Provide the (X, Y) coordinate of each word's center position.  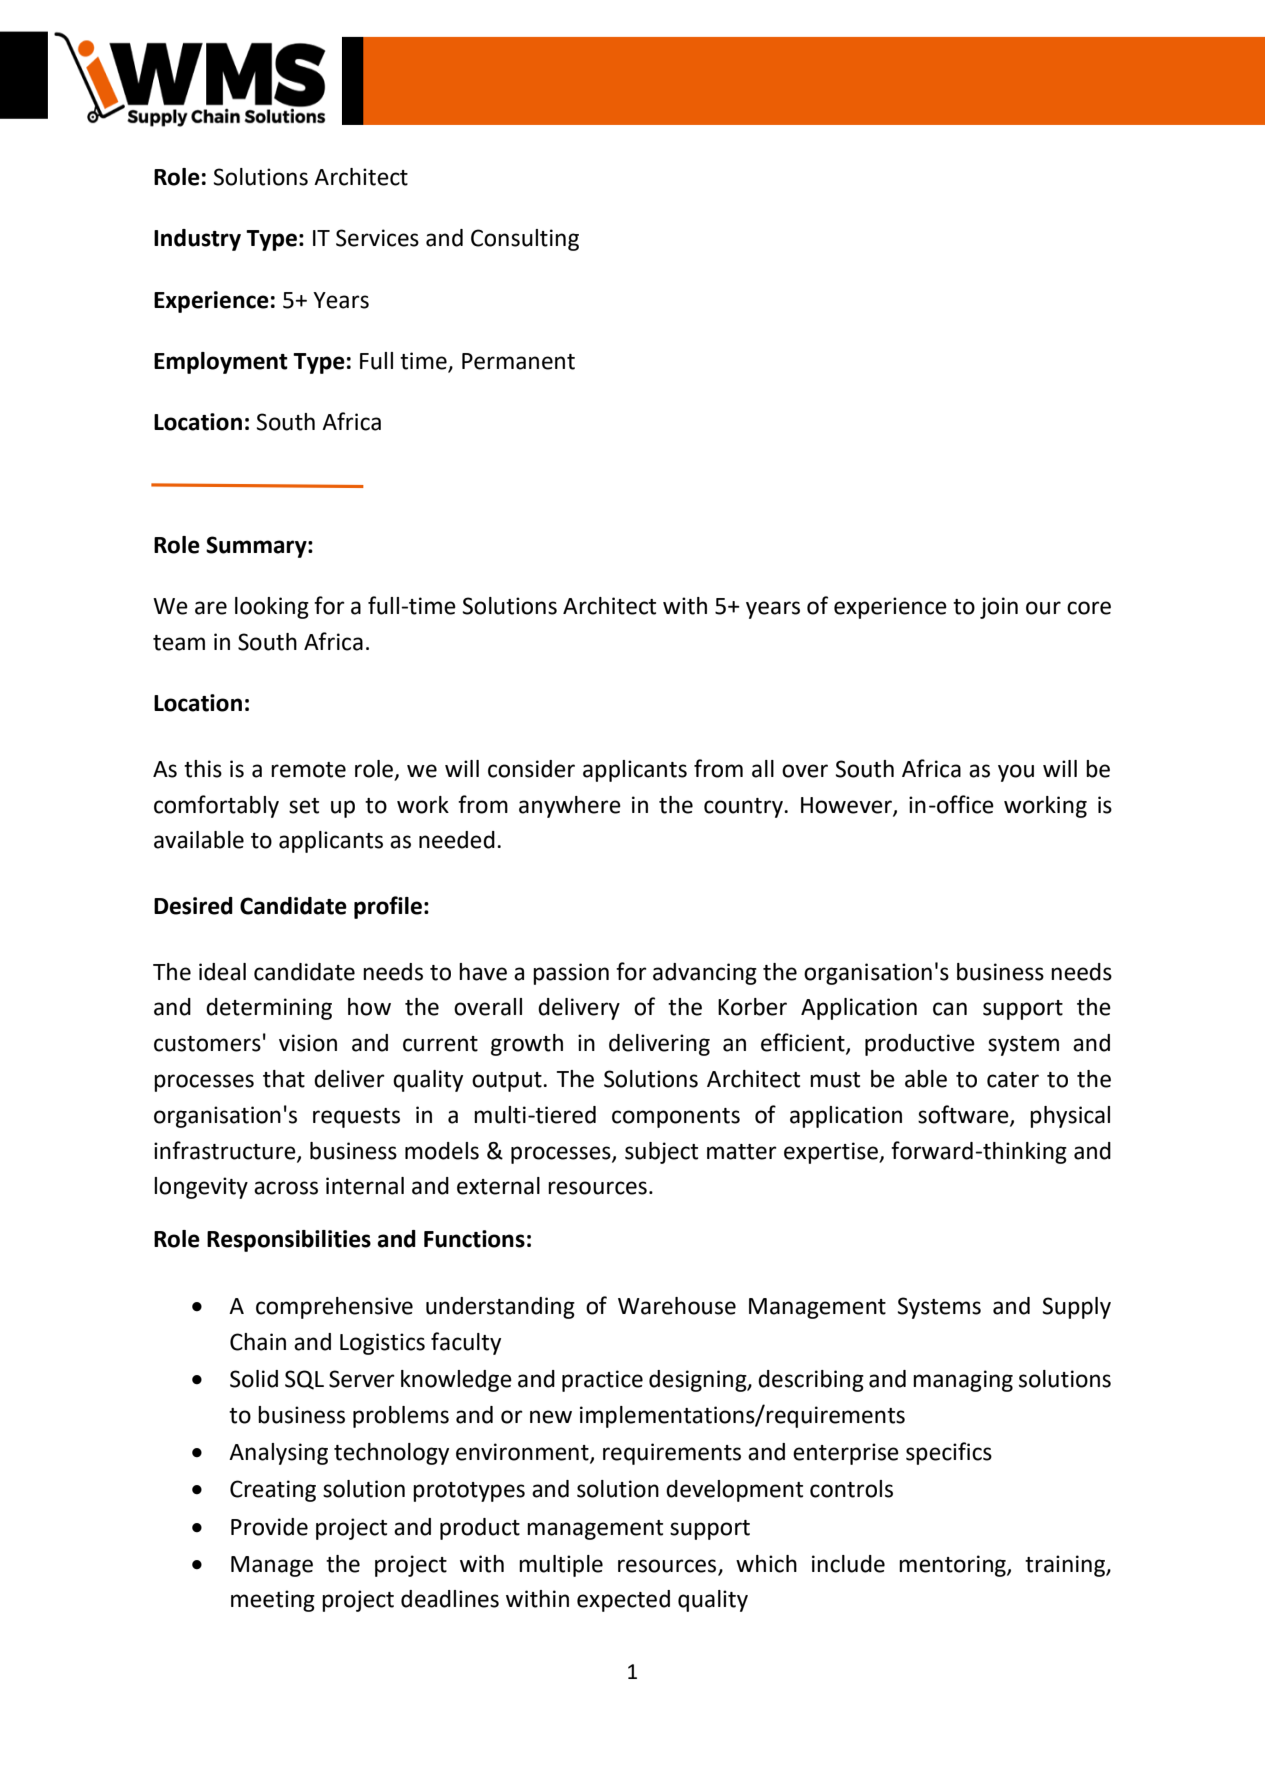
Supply (1077, 1308)
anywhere (570, 807)
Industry (197, 240)
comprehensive (334, 1308)
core (1089, 608)
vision (308, 1043)
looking (272, 608)
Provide (269, 1527)
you (1016, 773)
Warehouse (677, 1306)
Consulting (525, 240)
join (999, 608)
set (304, 806)
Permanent (518, 361)
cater (1013, 1080)
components (676, 1118)
